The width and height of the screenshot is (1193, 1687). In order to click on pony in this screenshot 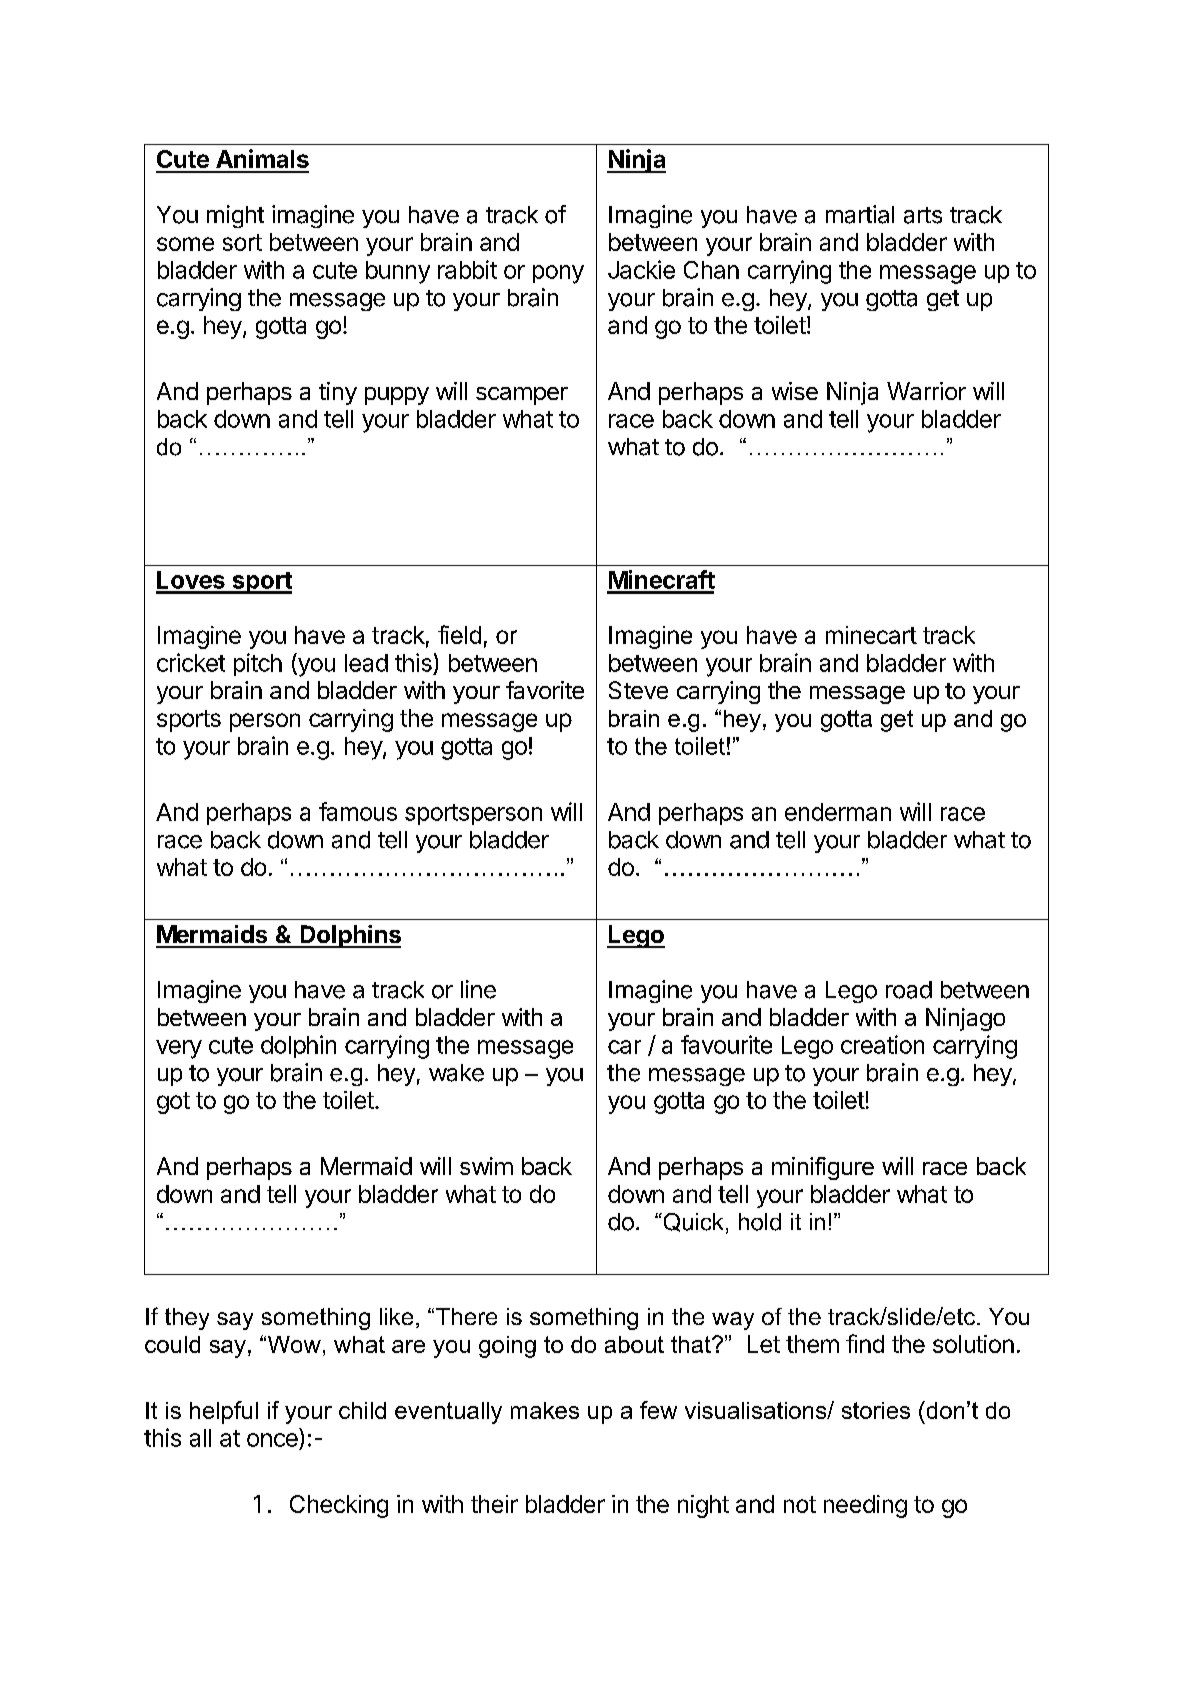, I will do `click(558, 274)`.
